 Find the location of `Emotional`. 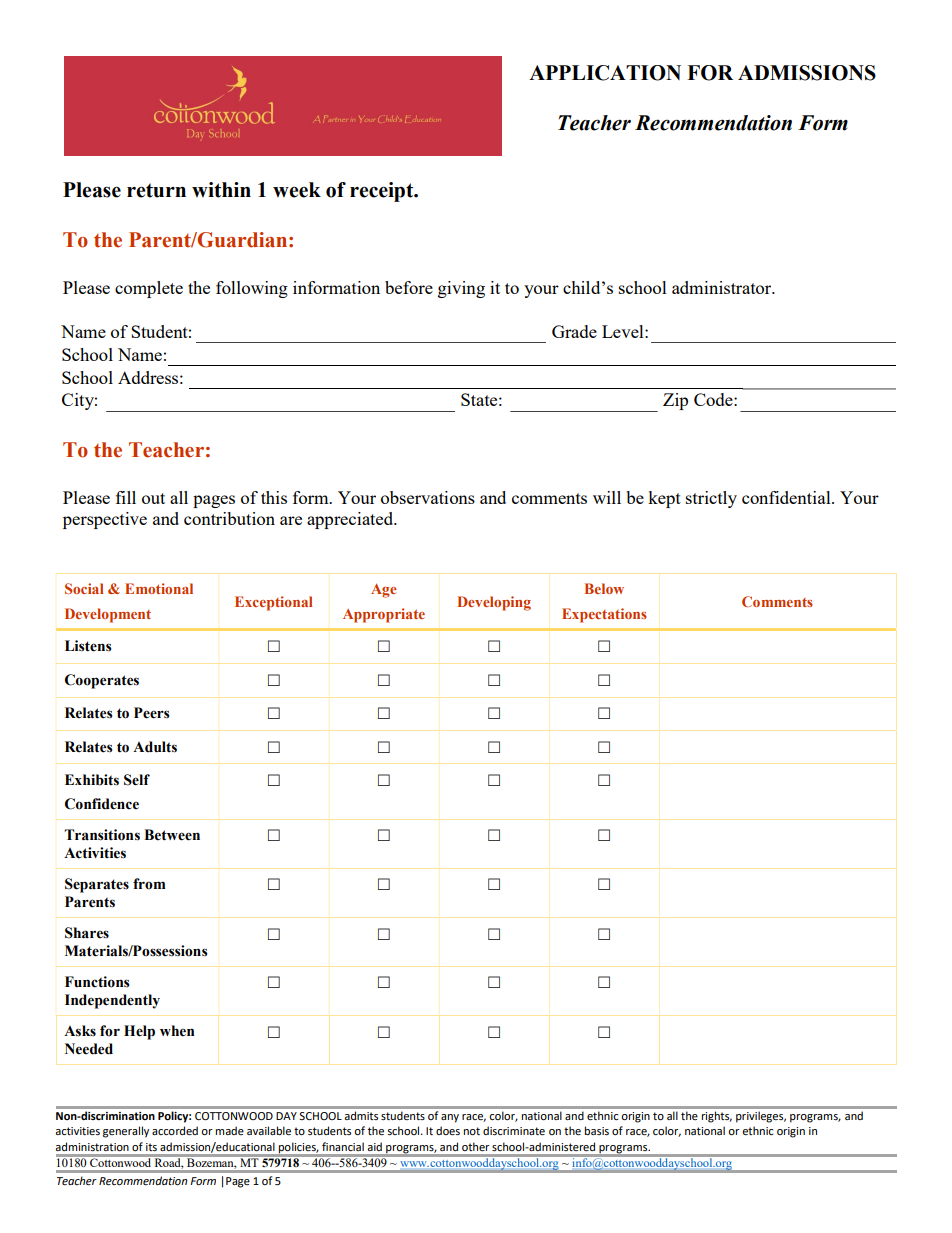

Emotional is located at coordinates (159, 588).
